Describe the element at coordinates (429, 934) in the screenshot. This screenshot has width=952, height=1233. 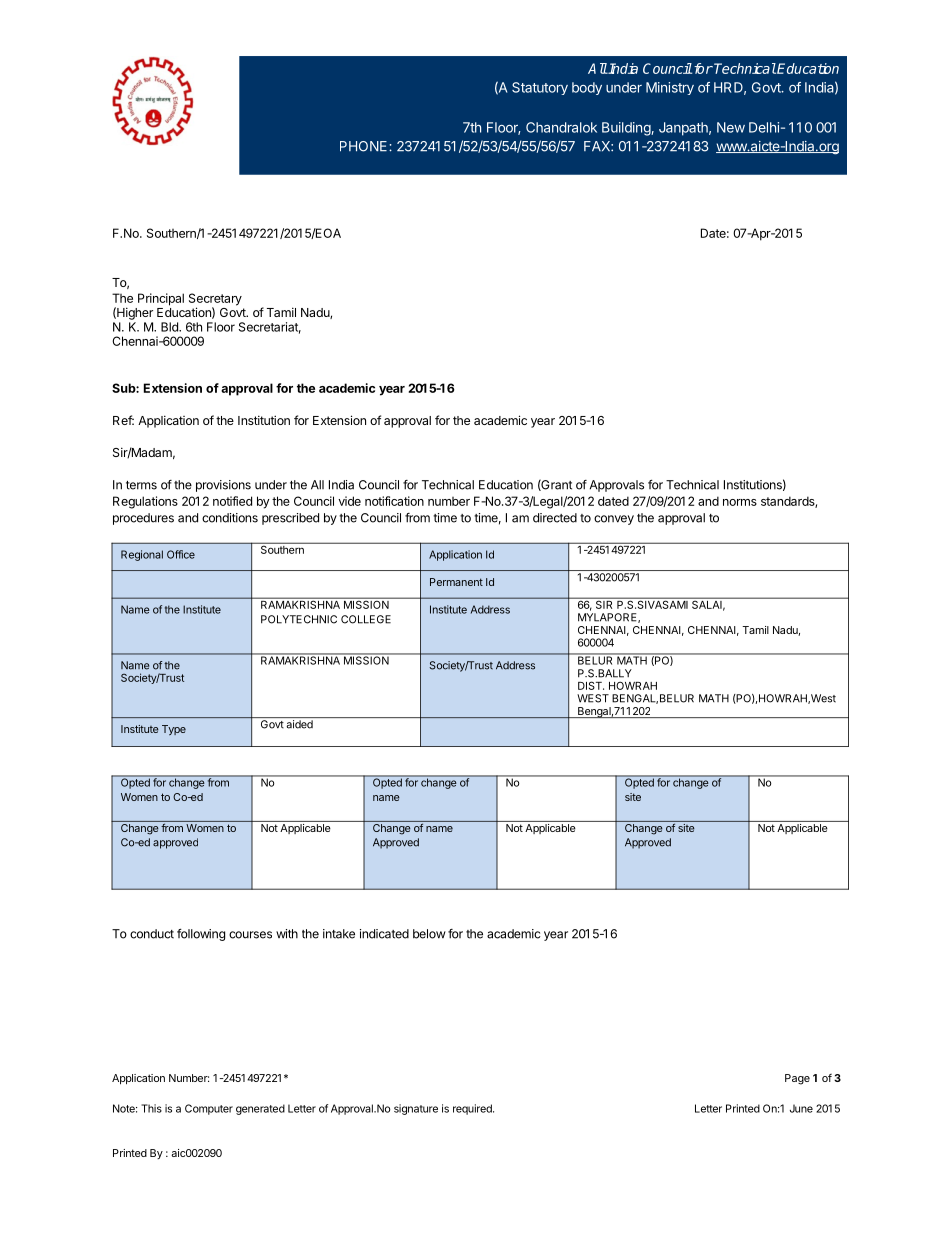
I see `below` at that location.
